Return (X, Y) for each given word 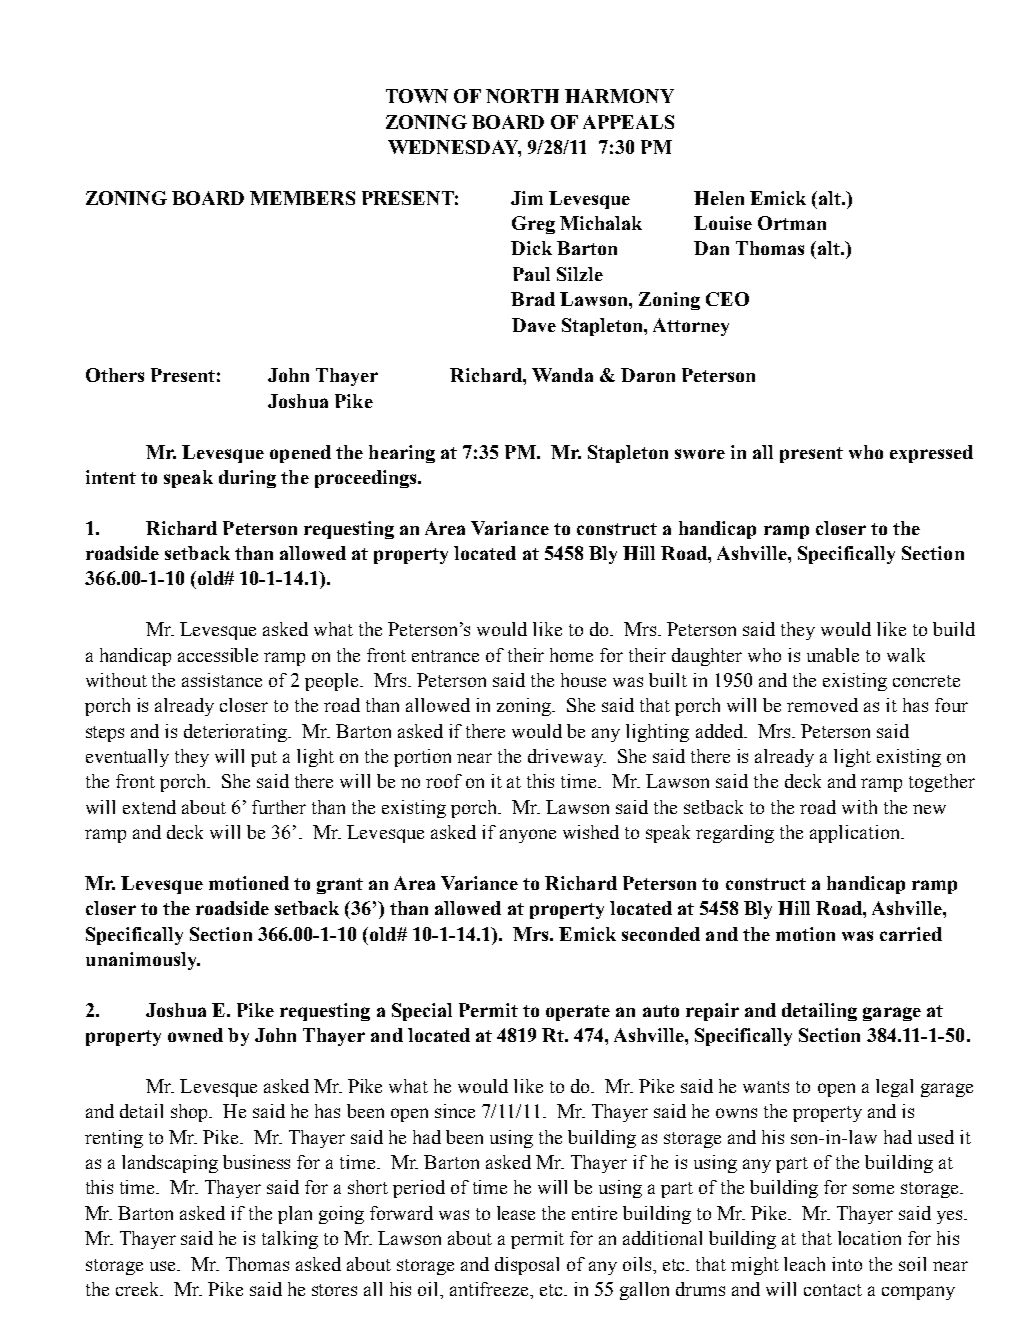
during (247, 479)
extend (149, 807)
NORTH (522, 96)
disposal (527, 1266)
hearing (402, 454)
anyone (528, 836)
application (856, 834)
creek (139, 1289)
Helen (719, 198)
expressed (931, 454)
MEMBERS (302, 198)
